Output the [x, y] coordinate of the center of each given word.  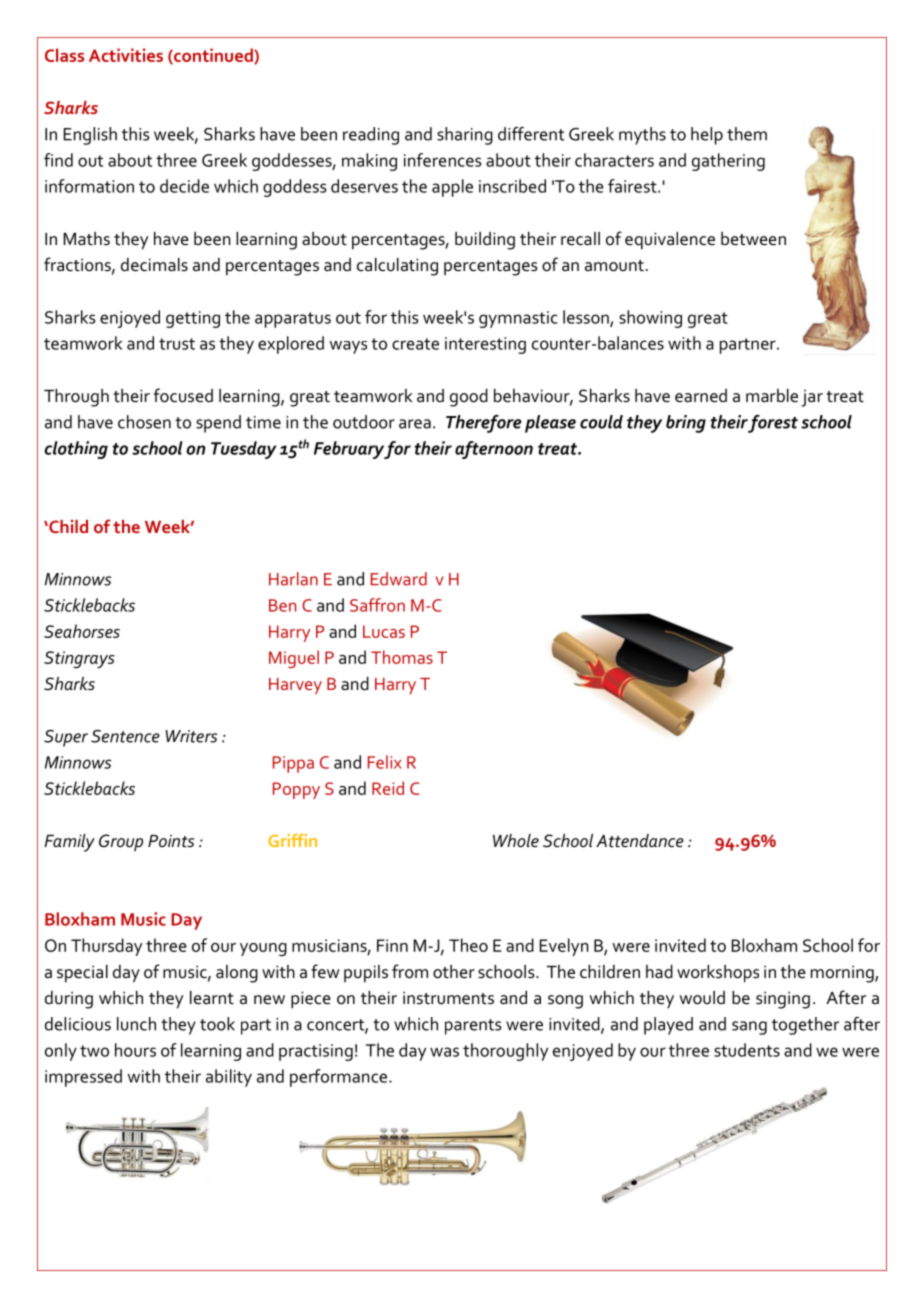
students [747, 1050]
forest [772, 424]
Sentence [125, 736]
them [747, 134]
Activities [126, 55]
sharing [465, 136]
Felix [385, 762]
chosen [144, 422]
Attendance [640, 841]
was [444, 1052]
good [469, 398]
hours [135, 1050]
